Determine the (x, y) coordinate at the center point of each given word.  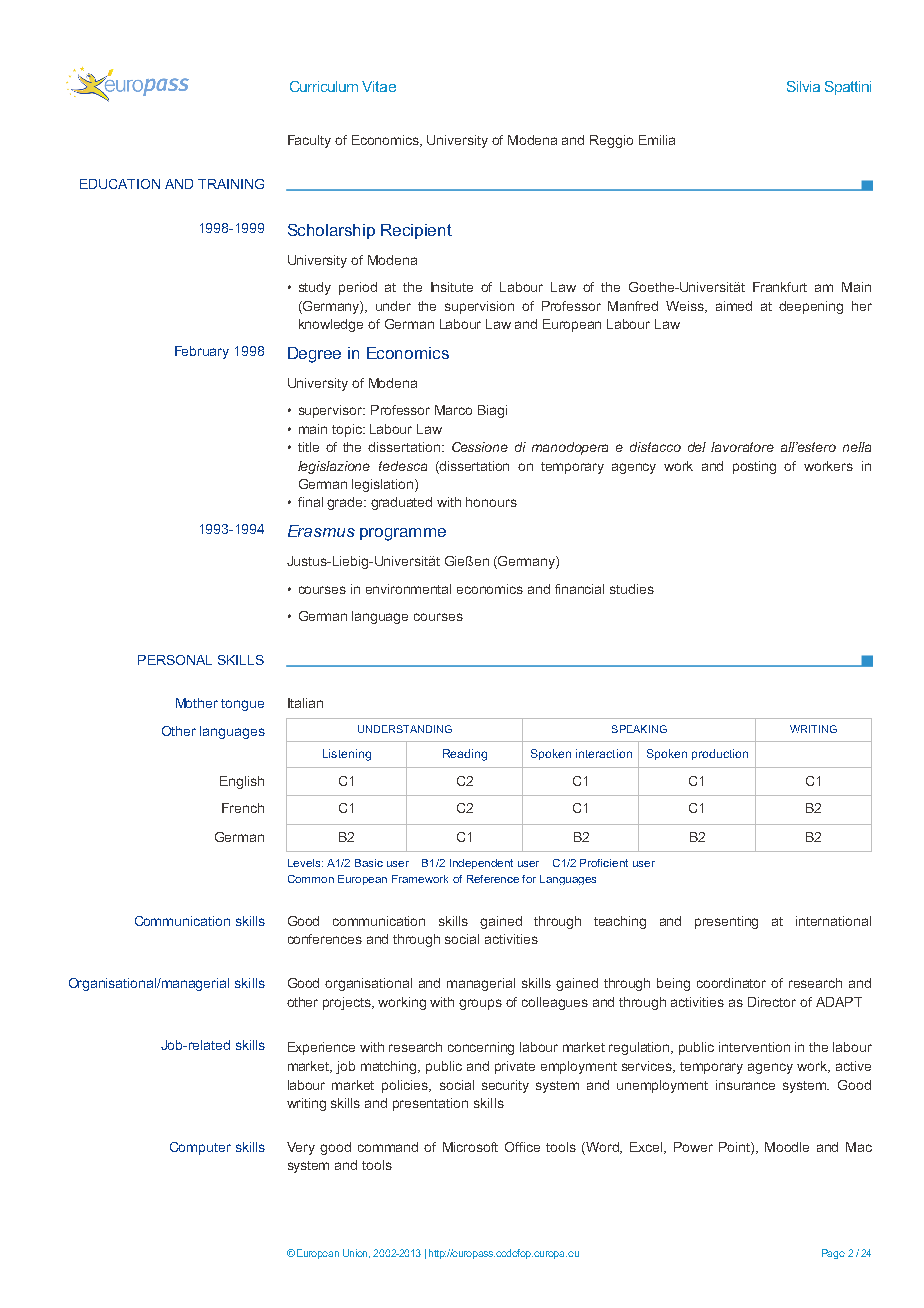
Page (833, 1254)
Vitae (379, 86)
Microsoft (470, 1147)
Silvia (803, 86)
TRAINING (231, 184)
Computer (200, 1148)
